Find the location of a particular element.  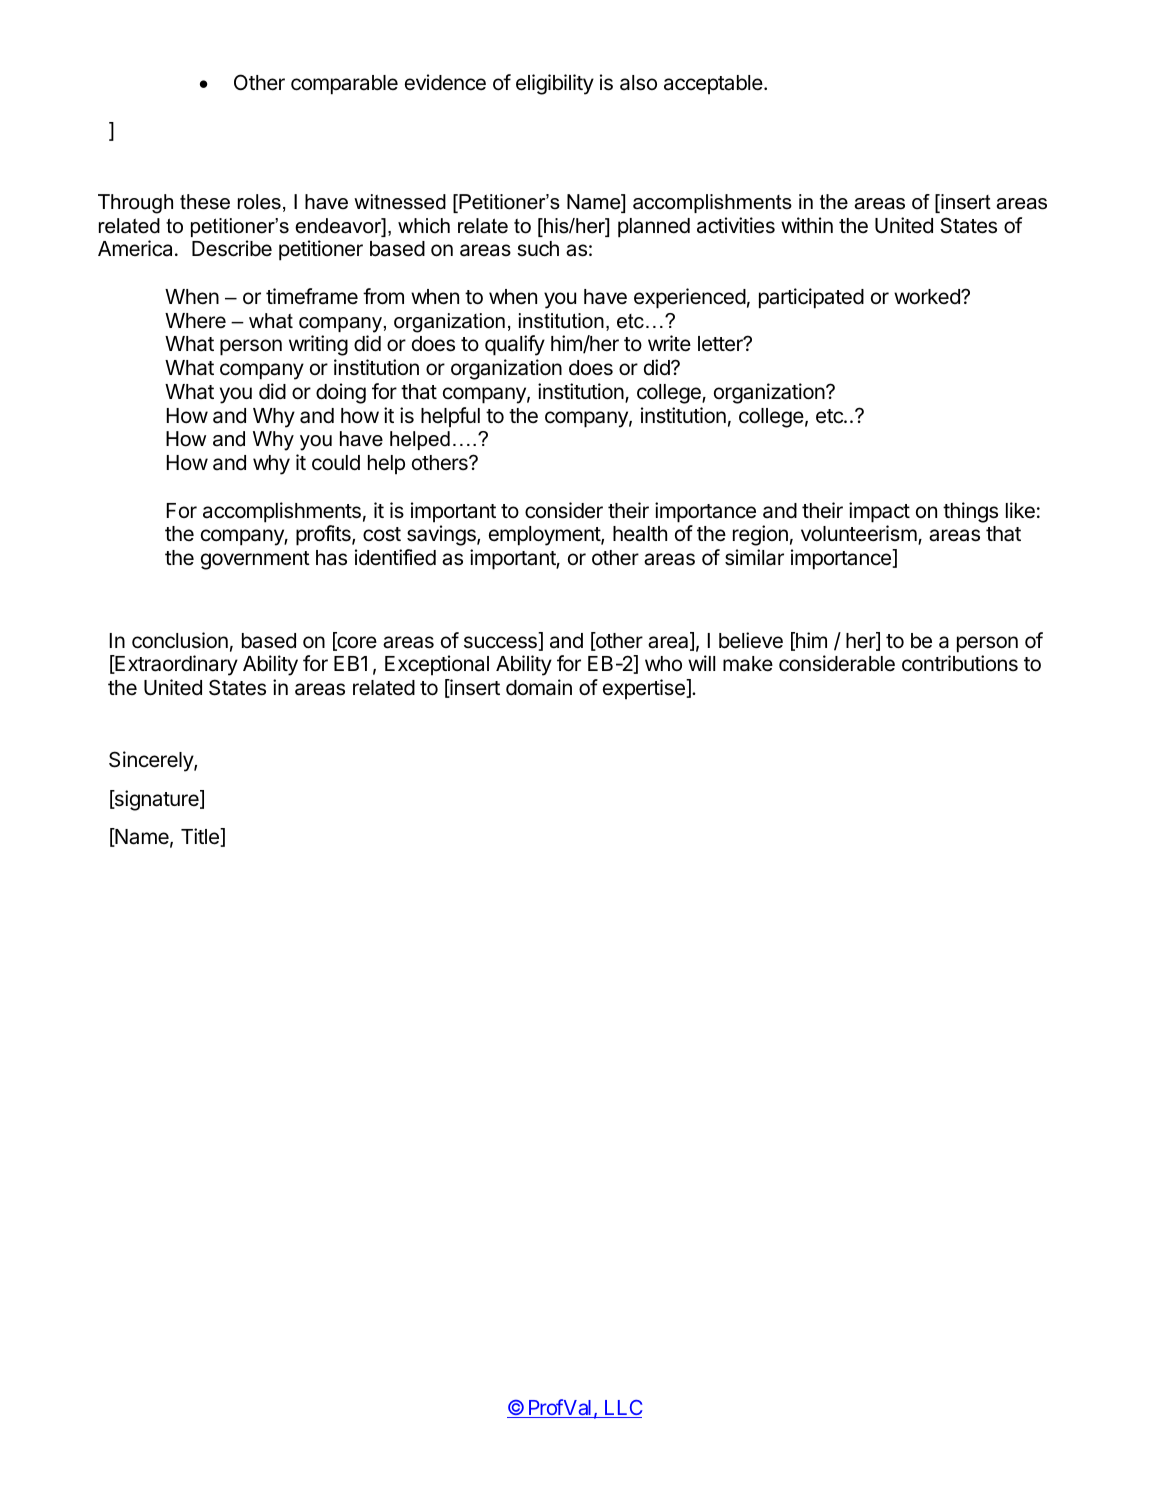

within is located at coordinates (807, 225).
